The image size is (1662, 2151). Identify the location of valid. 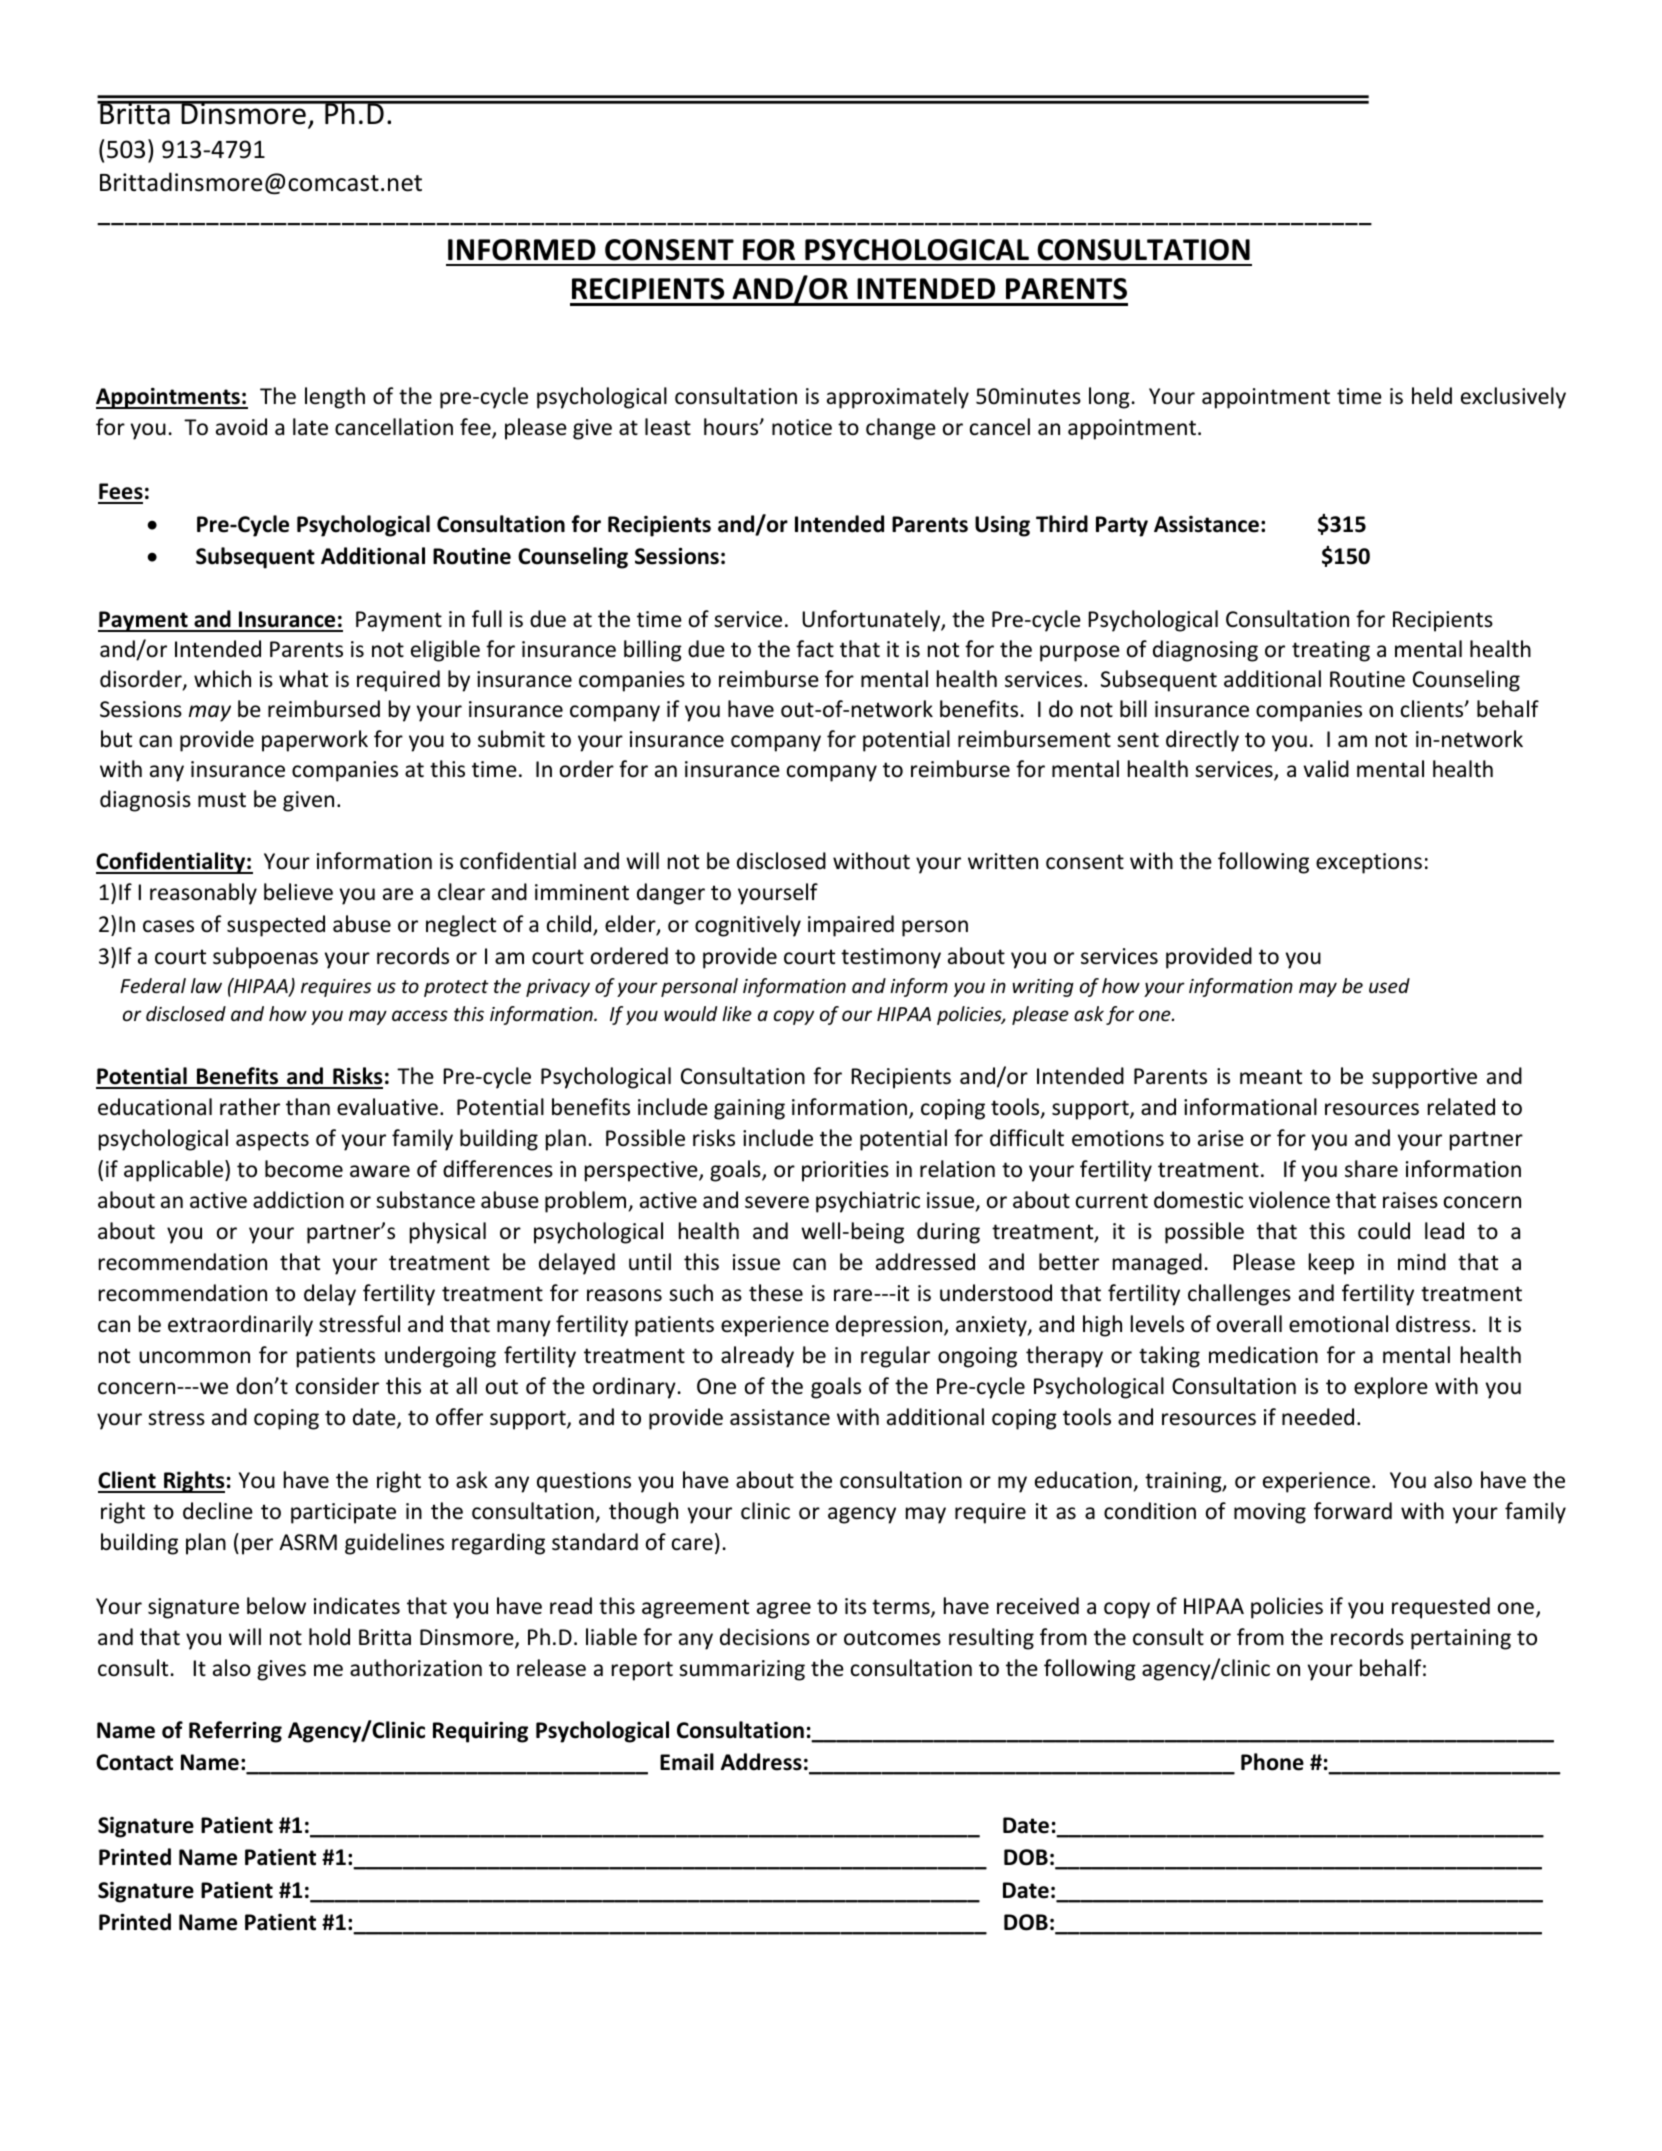
(1326, 768).
